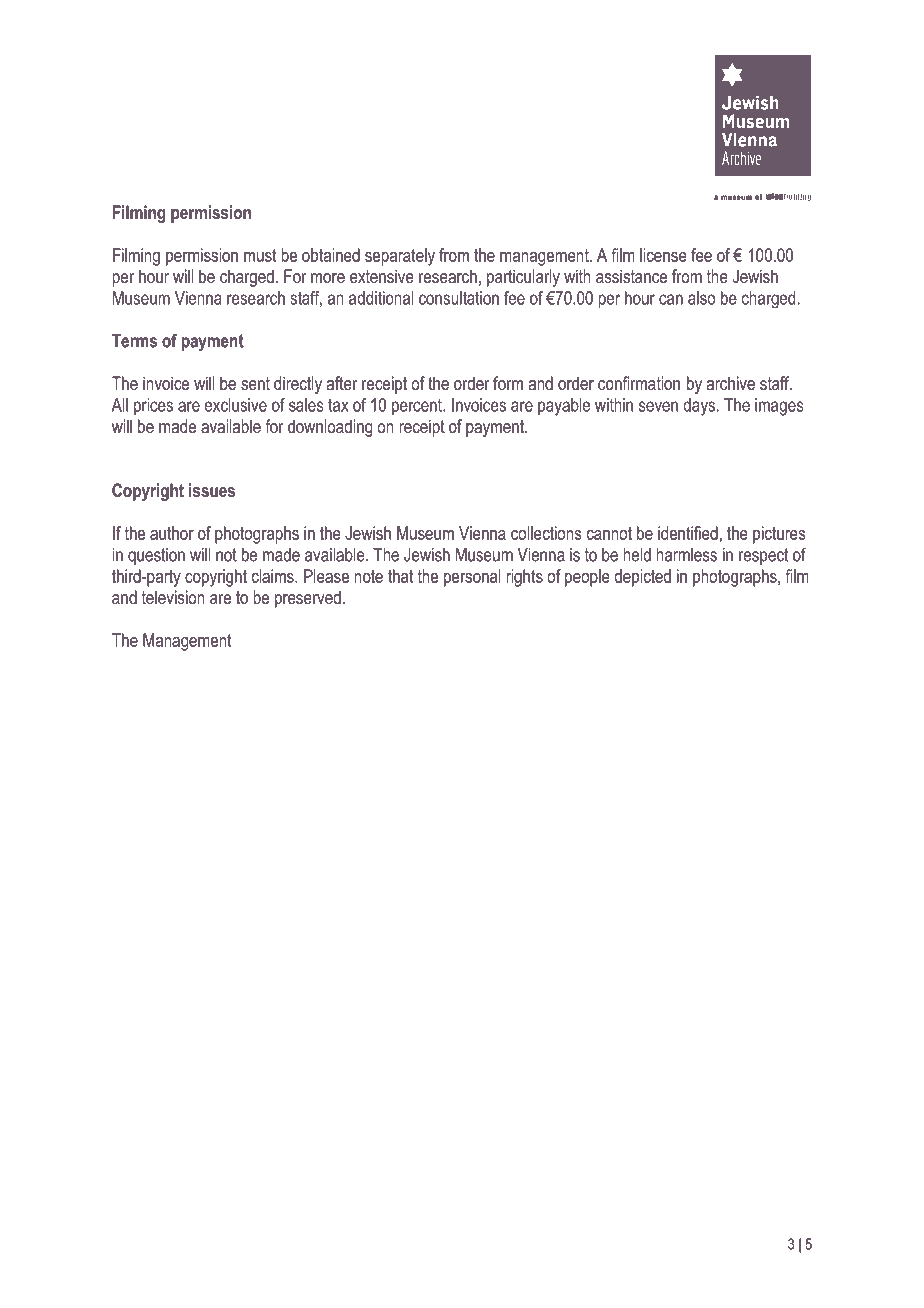 This screenshot has width=924, height=1308. What do you see at coordinates (260, 255) in the screenshot?
I see `must` at bounding box center [260, 255].
